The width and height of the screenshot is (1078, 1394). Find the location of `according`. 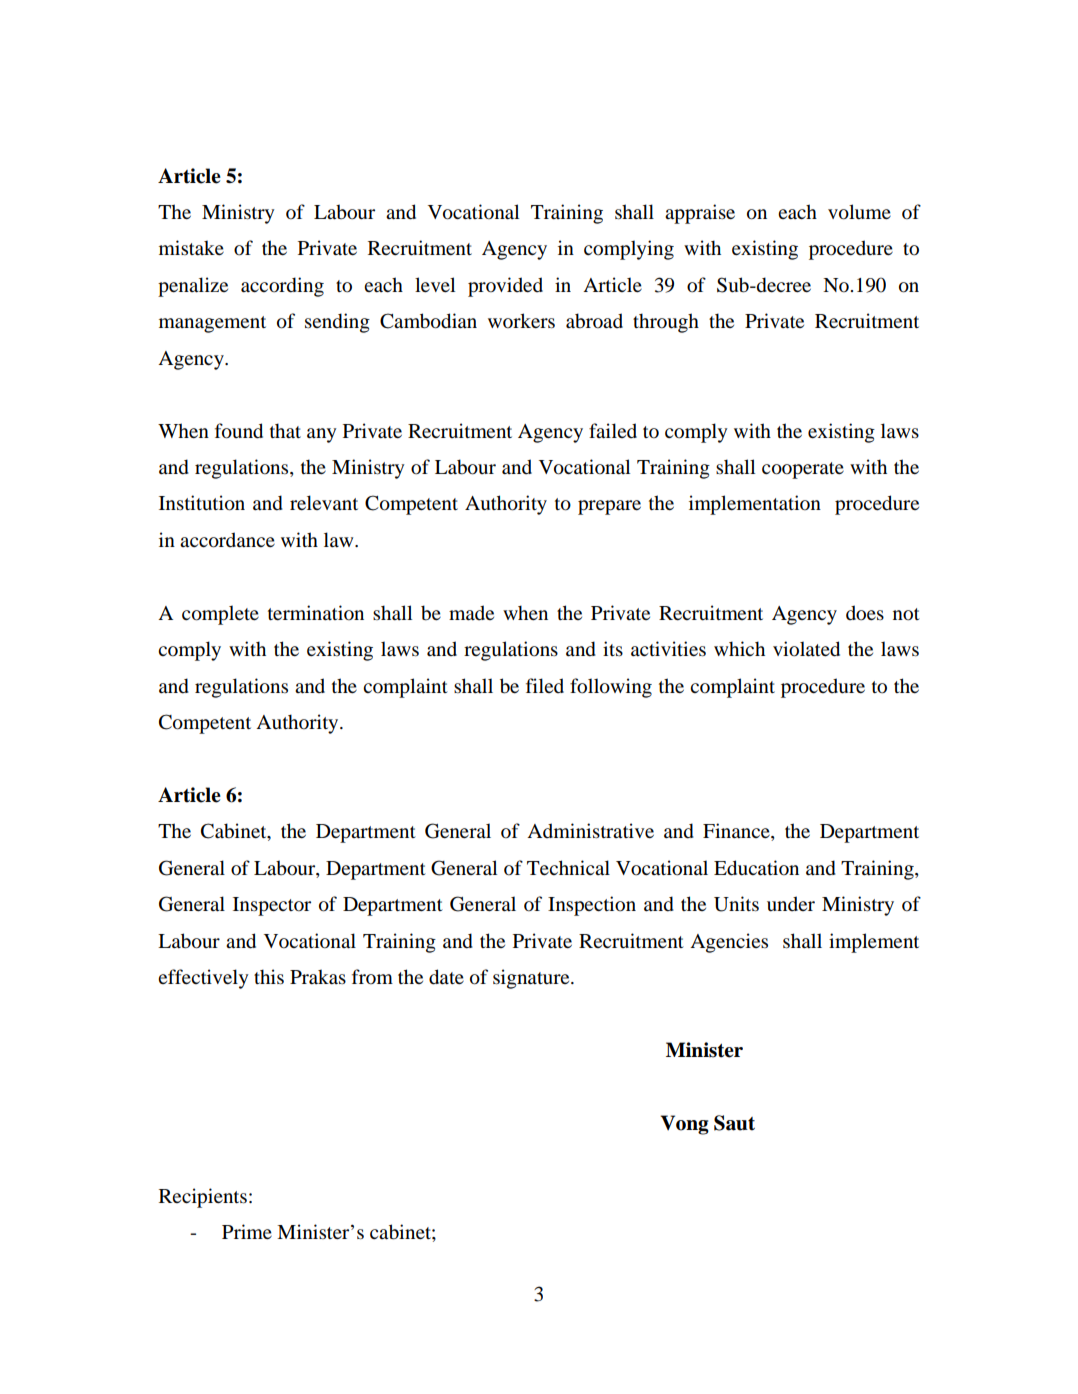

according is located at coordinates (282, 287).
